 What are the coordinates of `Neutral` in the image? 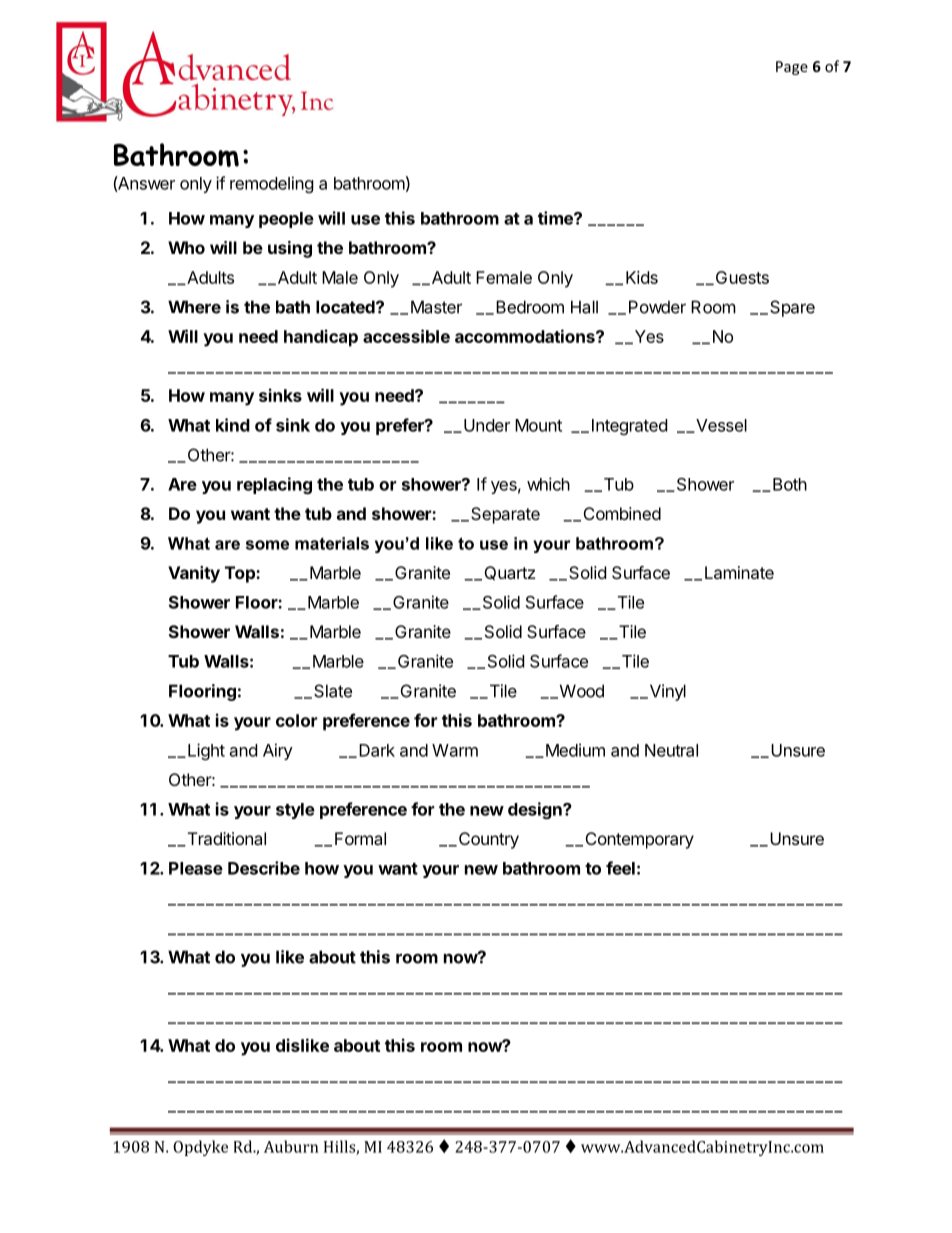 It's located at (671, 750).
